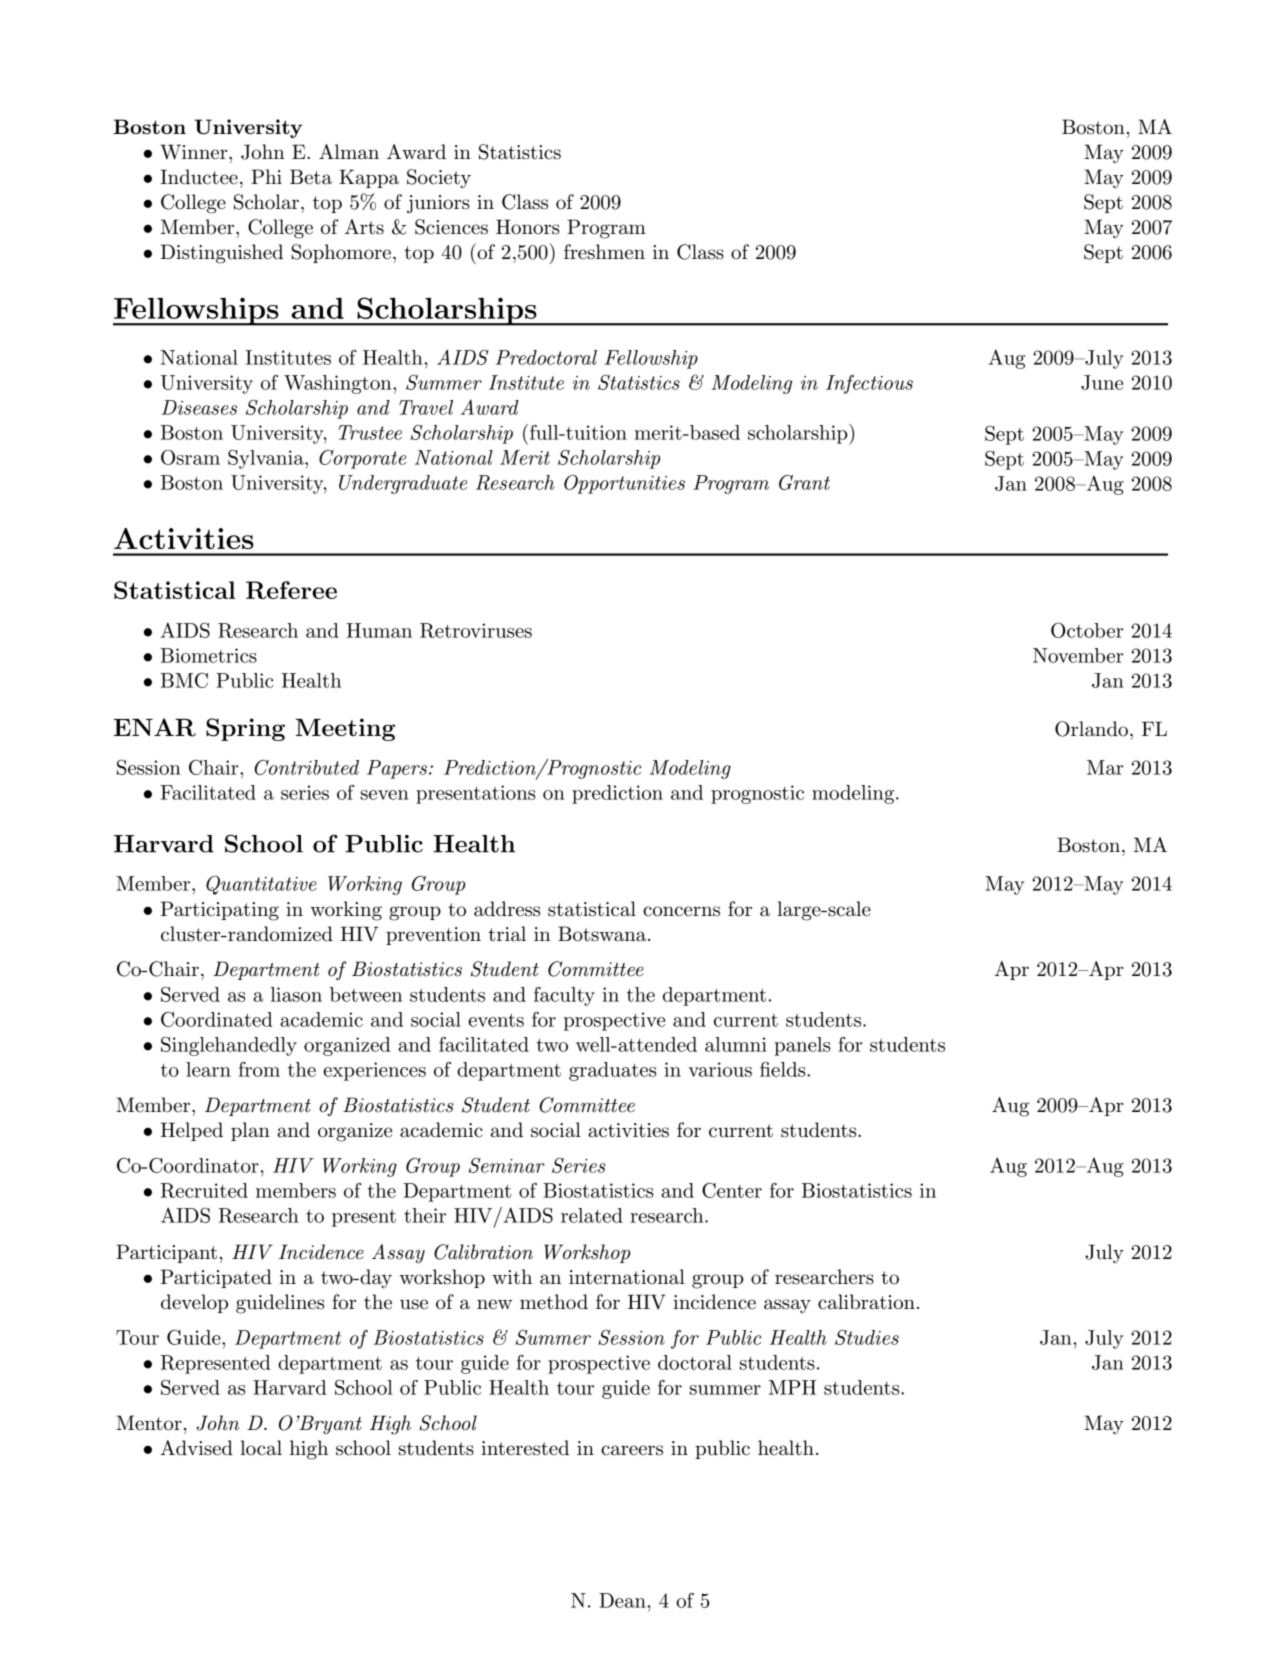  I want to click on Dean, so click(622, 1600).
